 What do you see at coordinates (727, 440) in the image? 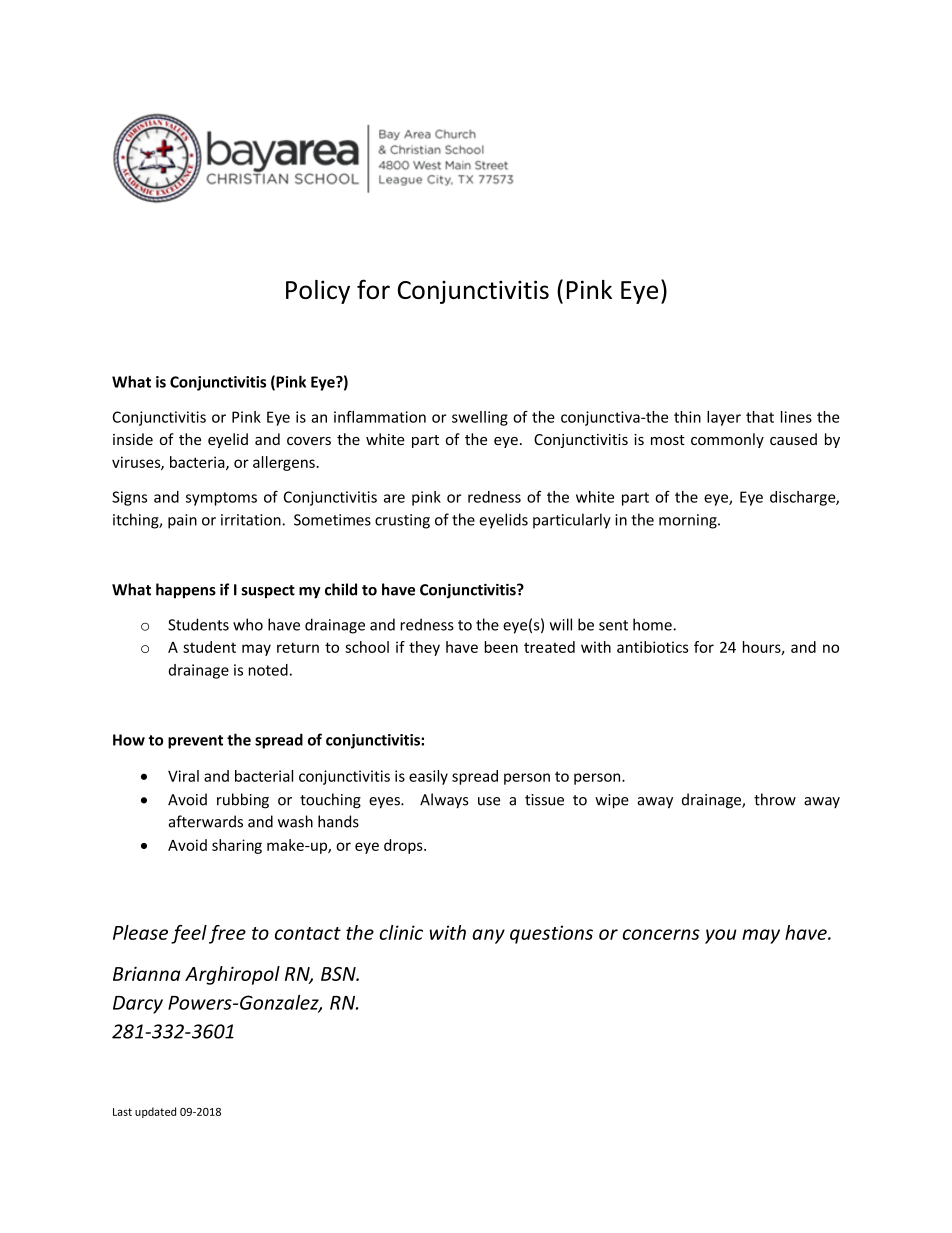
I see `commonly` at bounding box center [727, 440].
